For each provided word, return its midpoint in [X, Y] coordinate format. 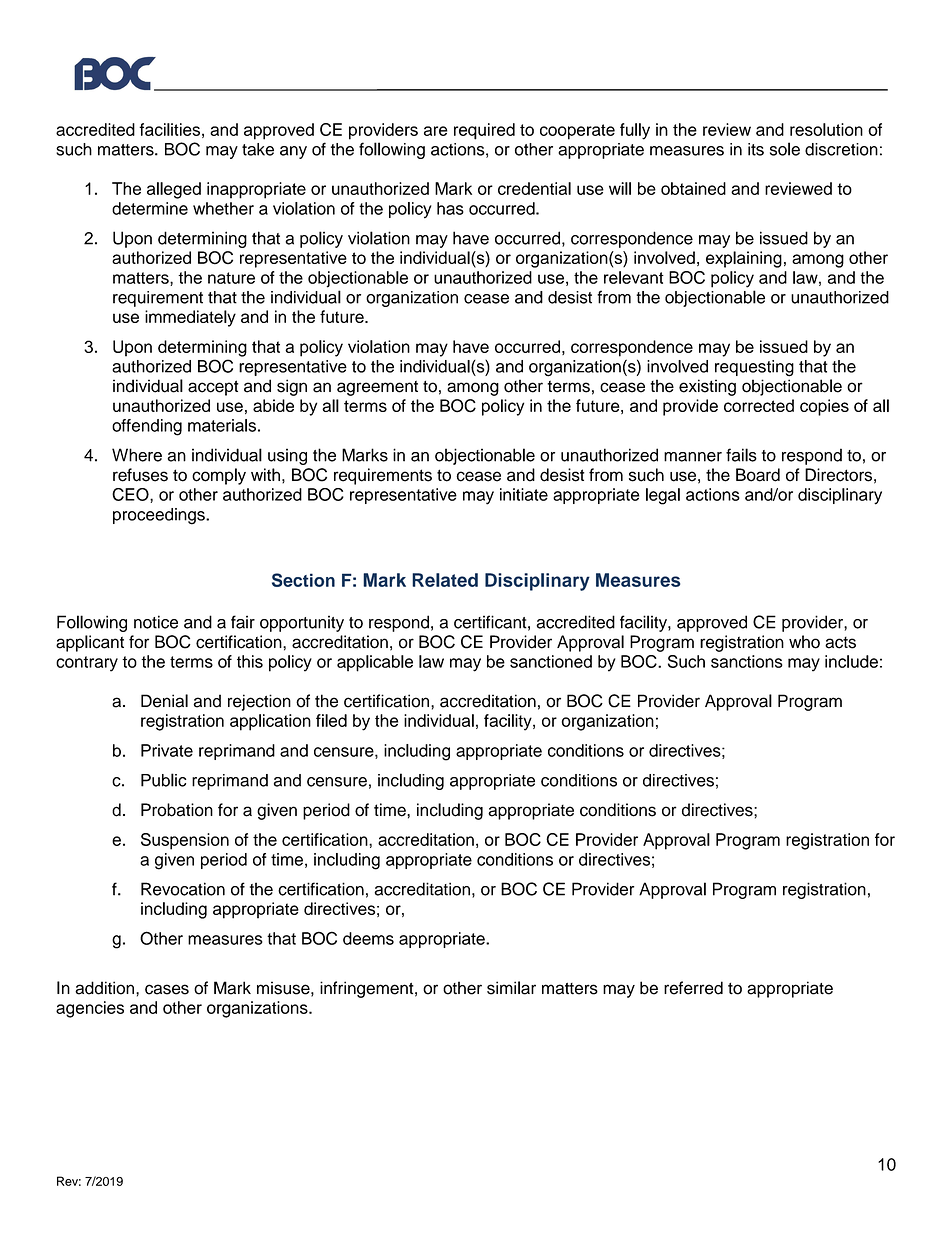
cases [167, 989]
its [756, 149]
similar [511, 988]
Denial [164, 701]
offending [147, 427]
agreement [377, 388]
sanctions [747, 661]
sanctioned [551, 661]
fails [741, 455]
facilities [169, 129]
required [484, 131]
